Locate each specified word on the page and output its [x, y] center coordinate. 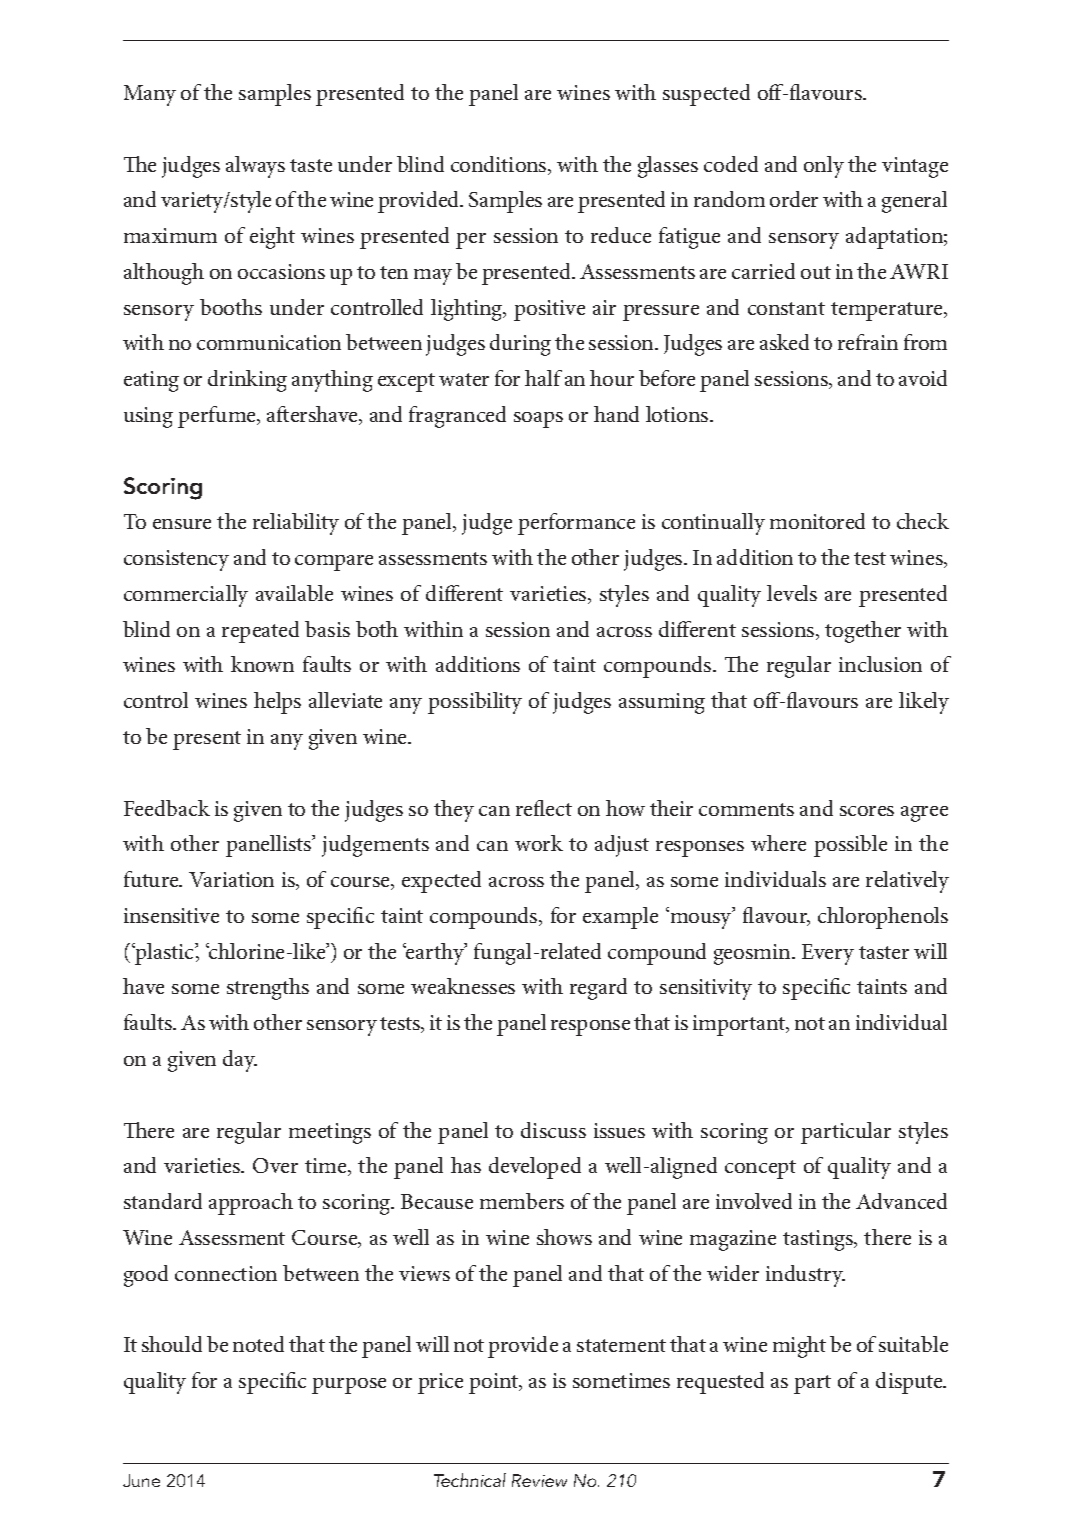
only [824, 167]
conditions [500, 165]
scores [867, 811]
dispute [910, 1383]
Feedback [167, 808]
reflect [544, 808]
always [255, 167]
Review [539, 1480]
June [141, 1480]
